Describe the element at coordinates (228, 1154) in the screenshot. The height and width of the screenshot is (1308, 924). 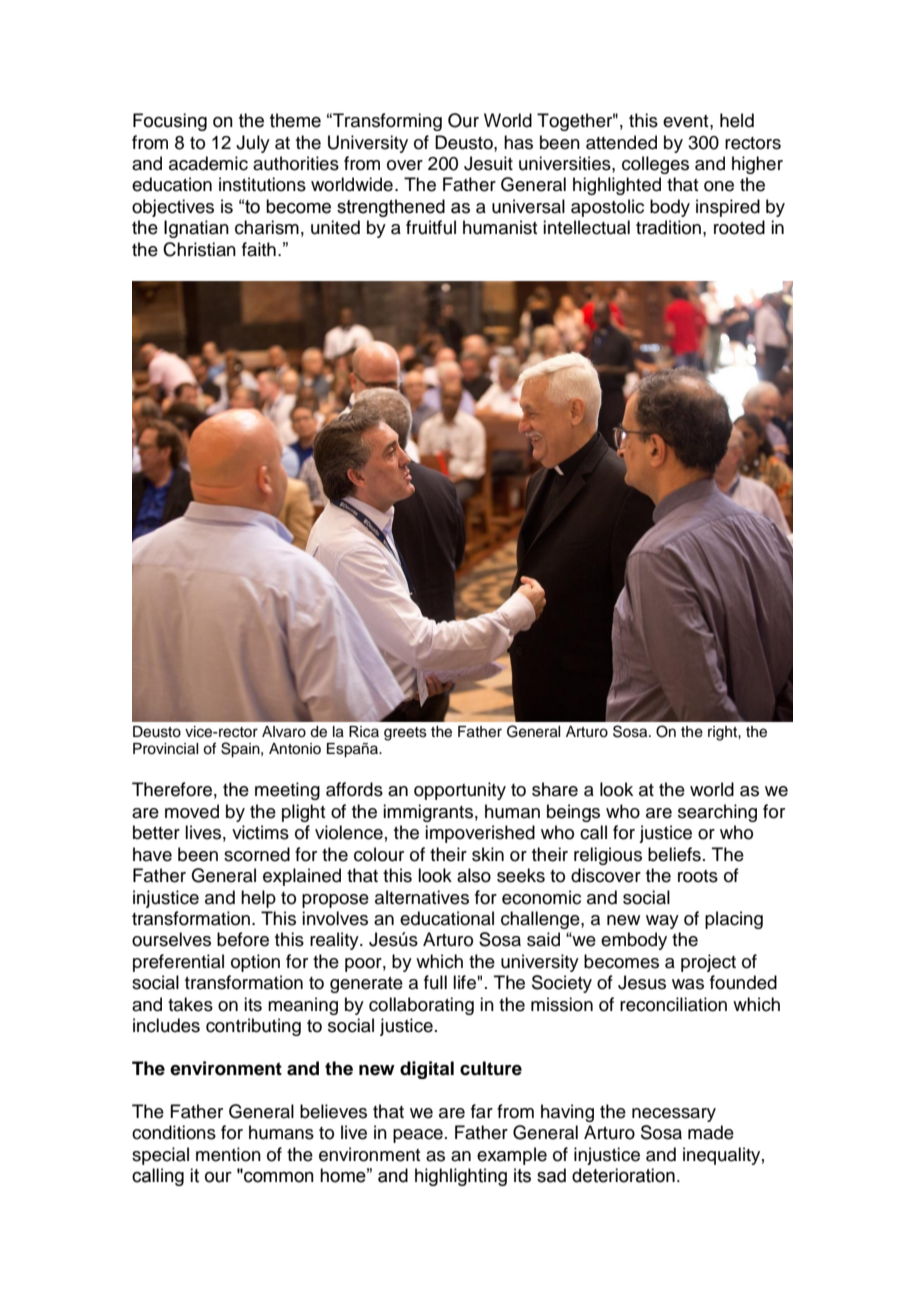
I see `mention` at that location.
